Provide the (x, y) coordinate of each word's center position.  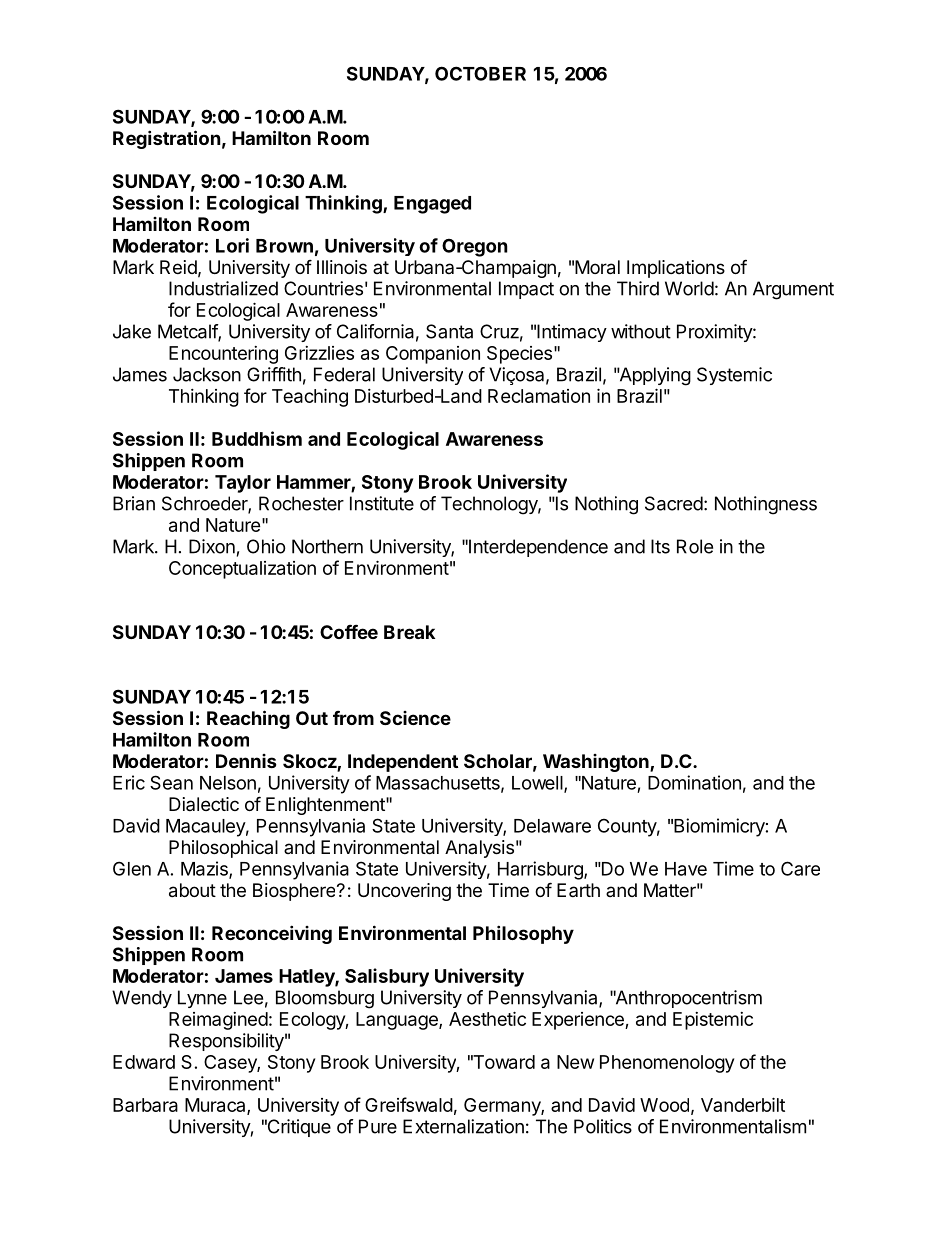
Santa (449, 331)
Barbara (145, 1105)
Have (686, 869)
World (689, 288)
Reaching (248, 719)
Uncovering (404, 892)
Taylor (243, 484)
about (192, 890)
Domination (694, 782)
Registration (167, 139)
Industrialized (223, 288)
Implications (676, 269)
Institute (382, 503)
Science (415, 718)
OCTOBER (480, 73)
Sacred (674, 503)
